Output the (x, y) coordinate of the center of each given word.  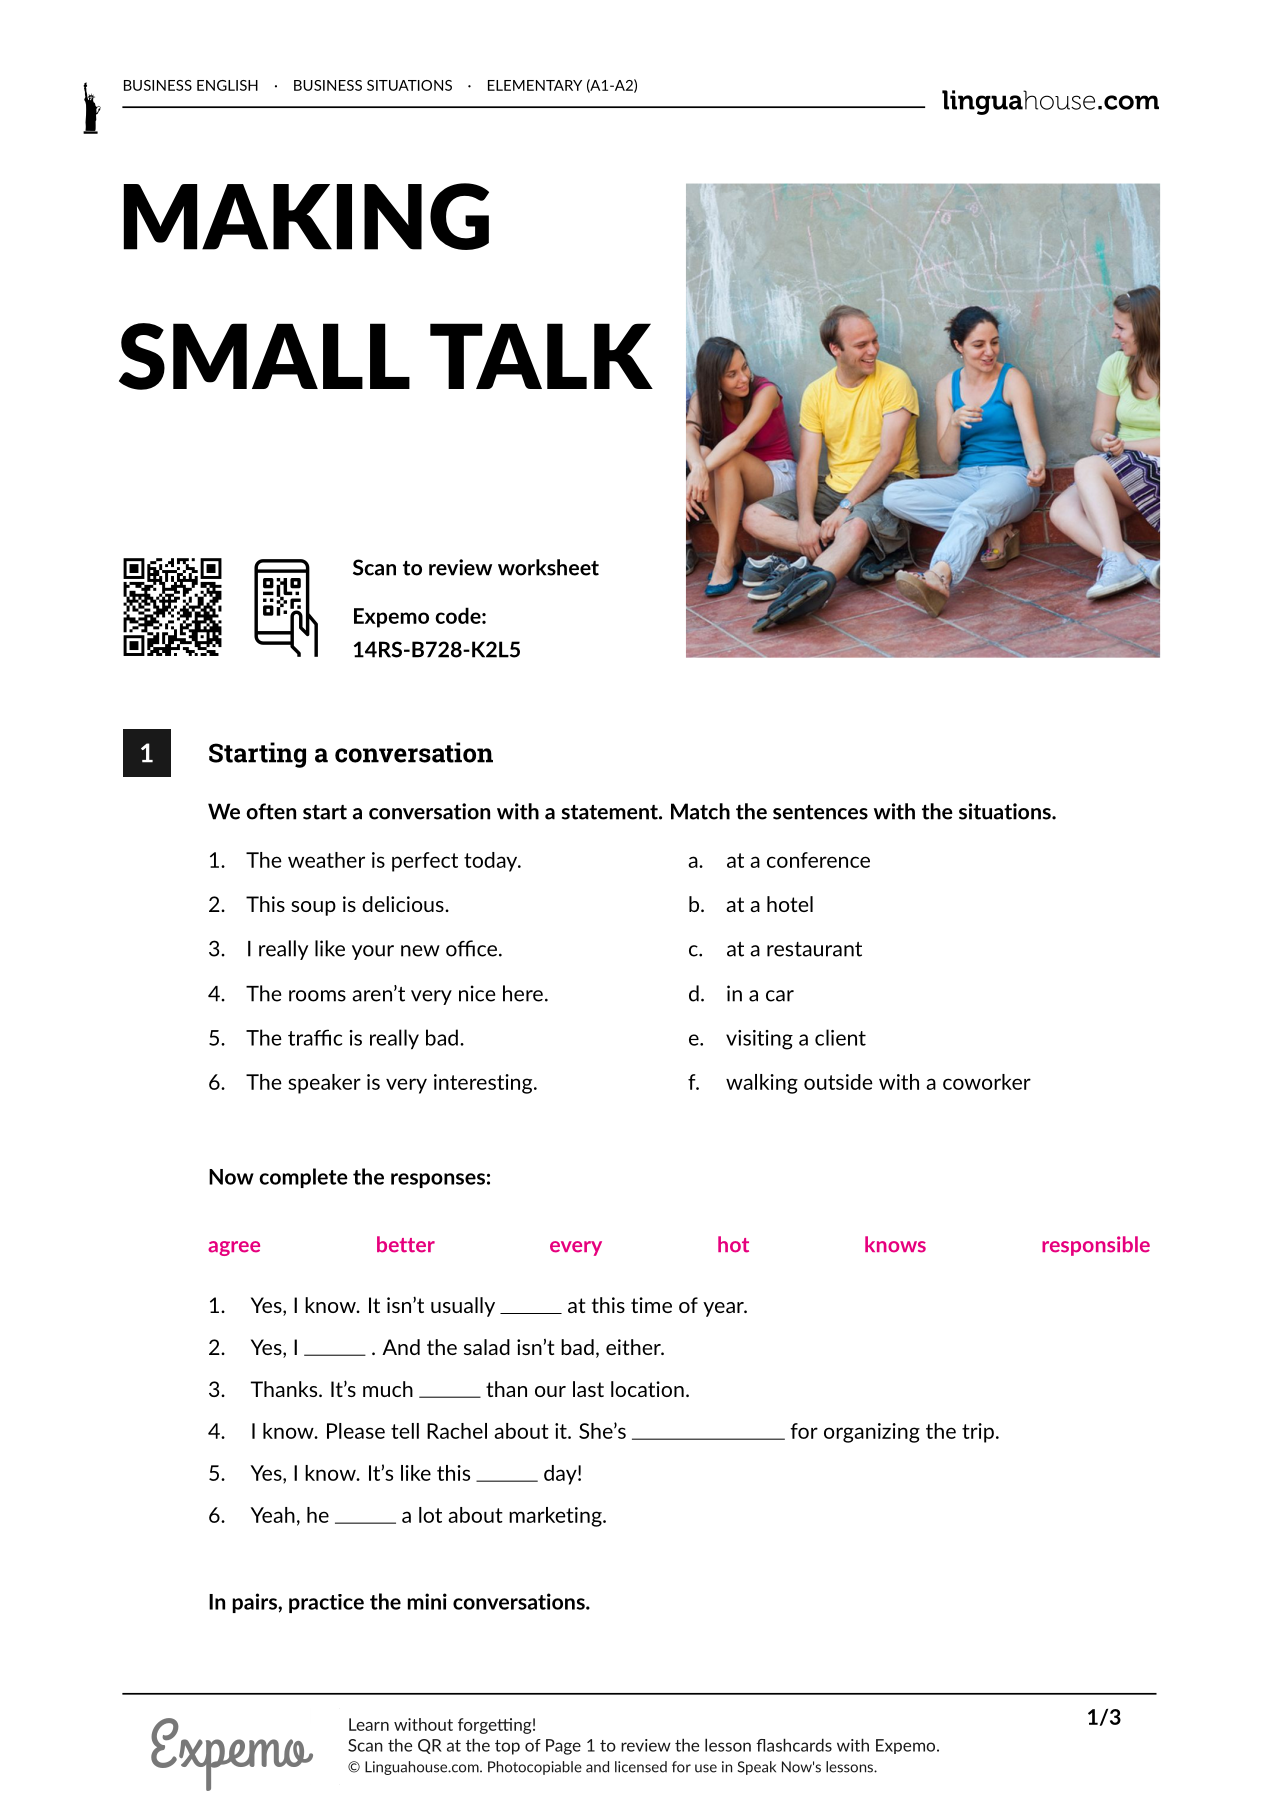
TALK (541, 356)
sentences (820, 812)
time (651, 1305)
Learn (369, 1724)
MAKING (306, 216)
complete (303, 1178)
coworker (987, 1082)
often (271, 811)
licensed (641, 1767)
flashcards (794, 1745)
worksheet (548, 567)
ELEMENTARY (535, 85)
